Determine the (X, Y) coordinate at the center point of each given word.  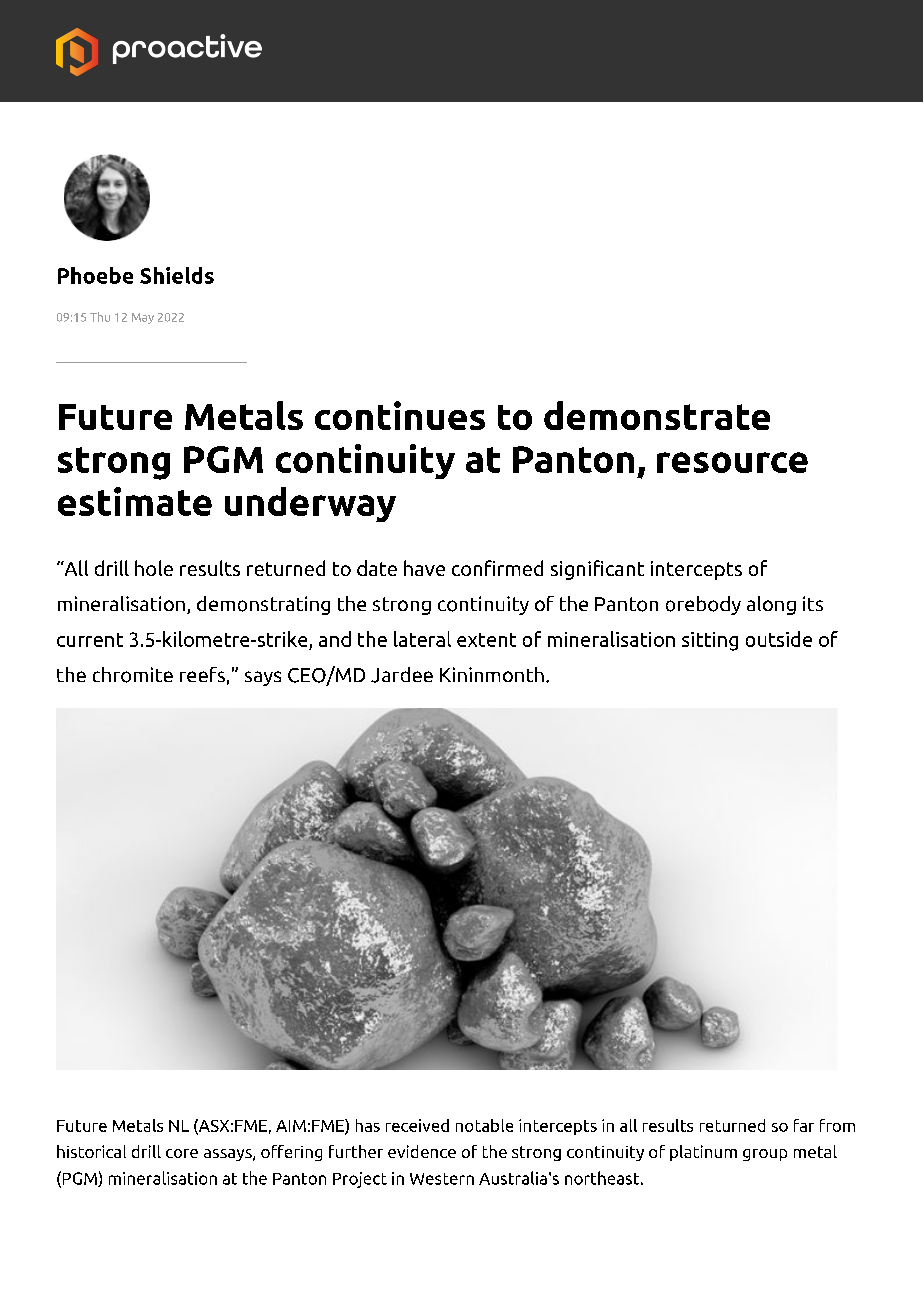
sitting (710, 641)
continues (400, 415)
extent (486, 640)
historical (91, 1151)
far (804, 1125)
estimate (135, 501)
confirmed (497, 568)
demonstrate (657, 415)
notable (484, 1125)
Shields (177, 275)
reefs (202, 674)
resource (732, 462)
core (182, 1153)
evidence (422, 1151)
